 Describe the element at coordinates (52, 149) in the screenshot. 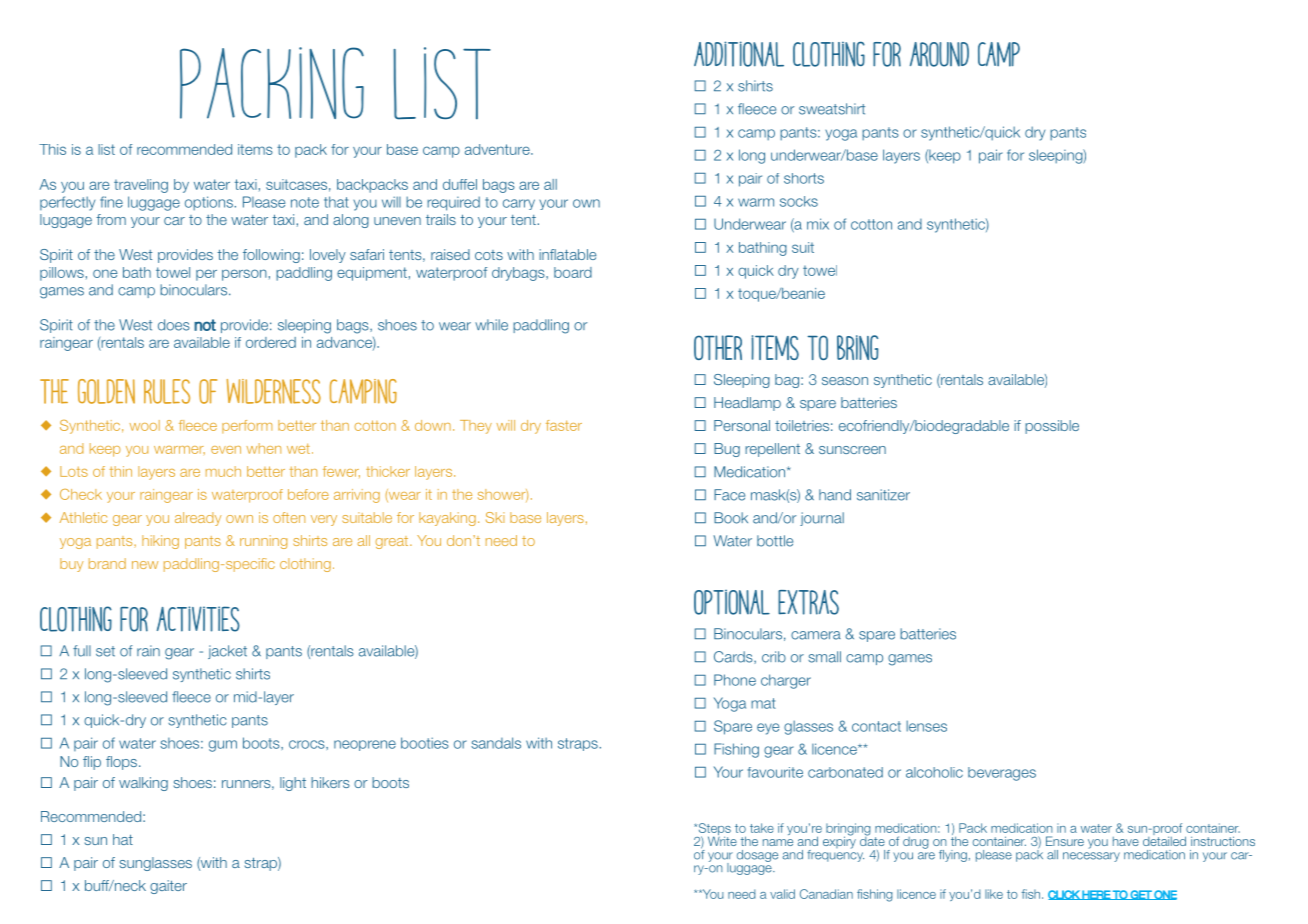

I see `This` at that location.
